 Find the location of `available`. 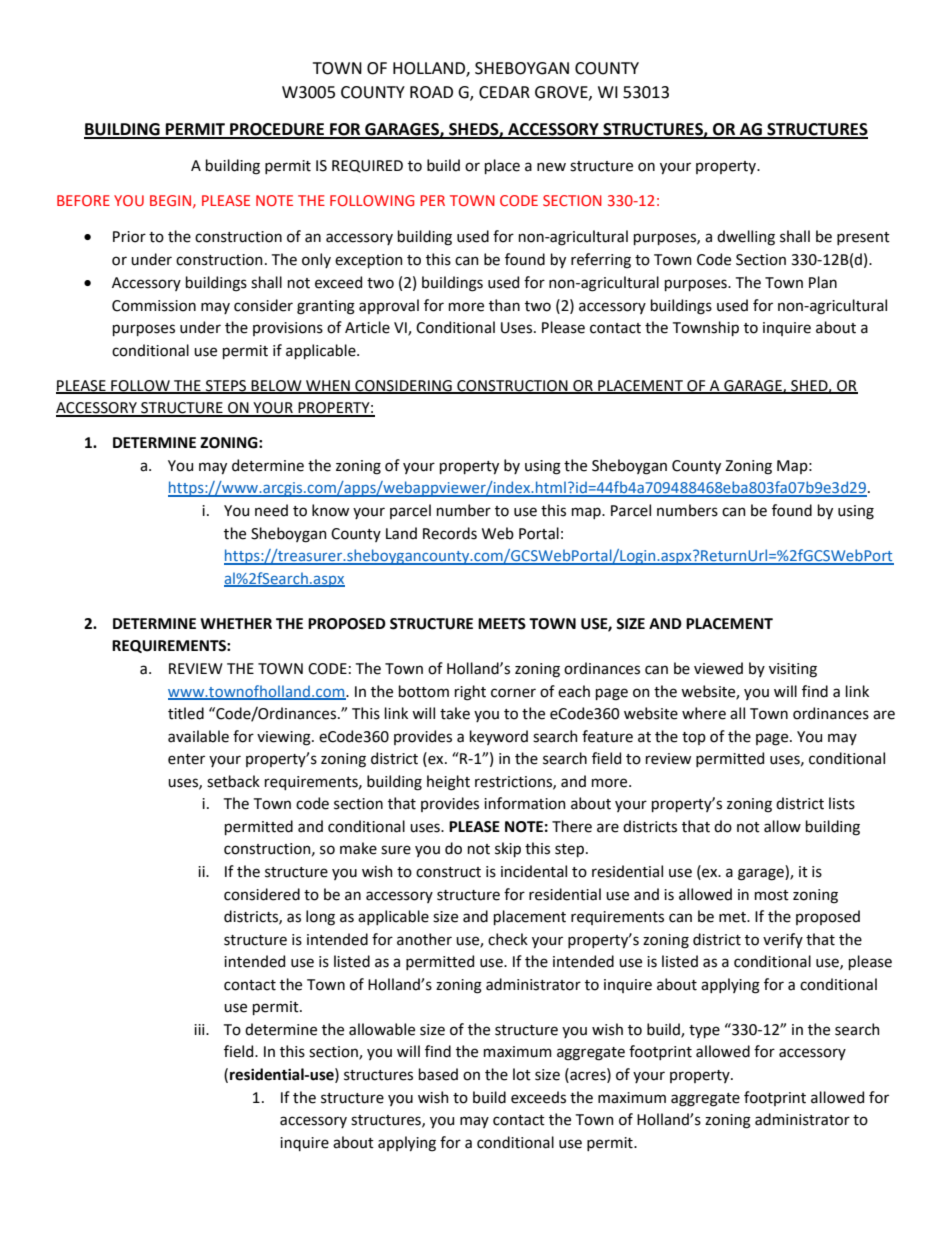

available is located at coordinates (198, 736).
